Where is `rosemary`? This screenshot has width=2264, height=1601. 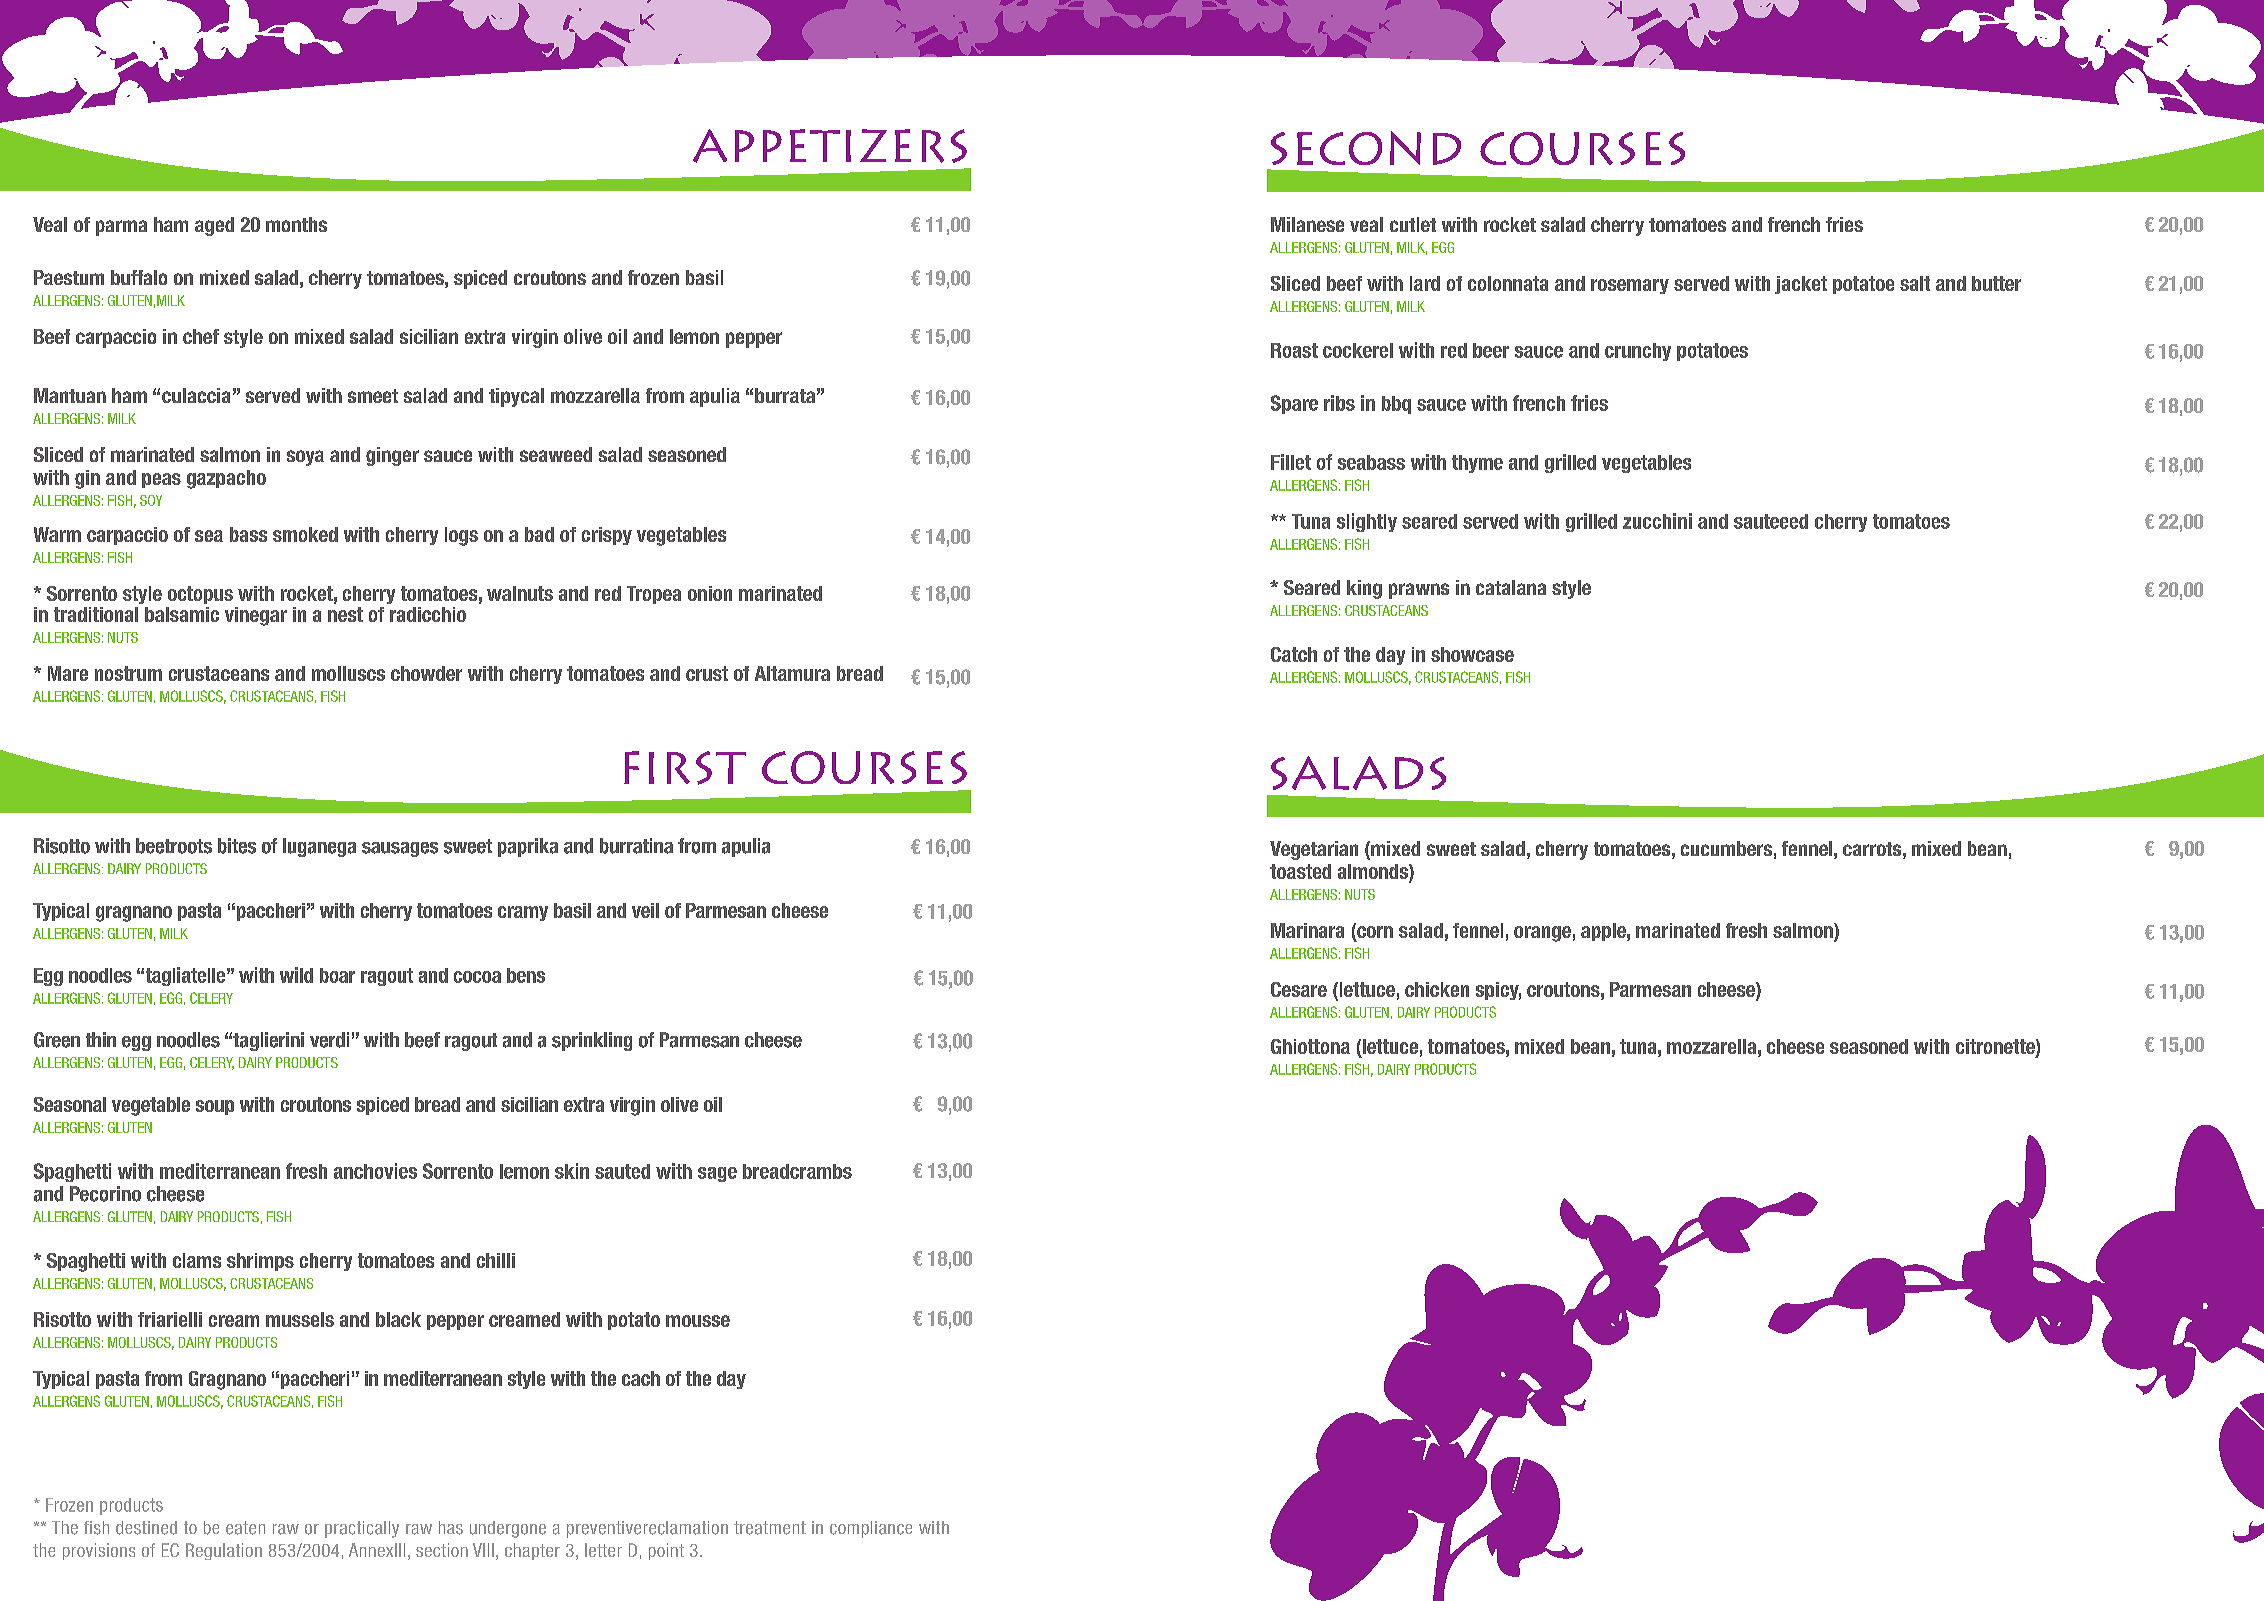
rosemary is located at coordinates (1630, 286).
